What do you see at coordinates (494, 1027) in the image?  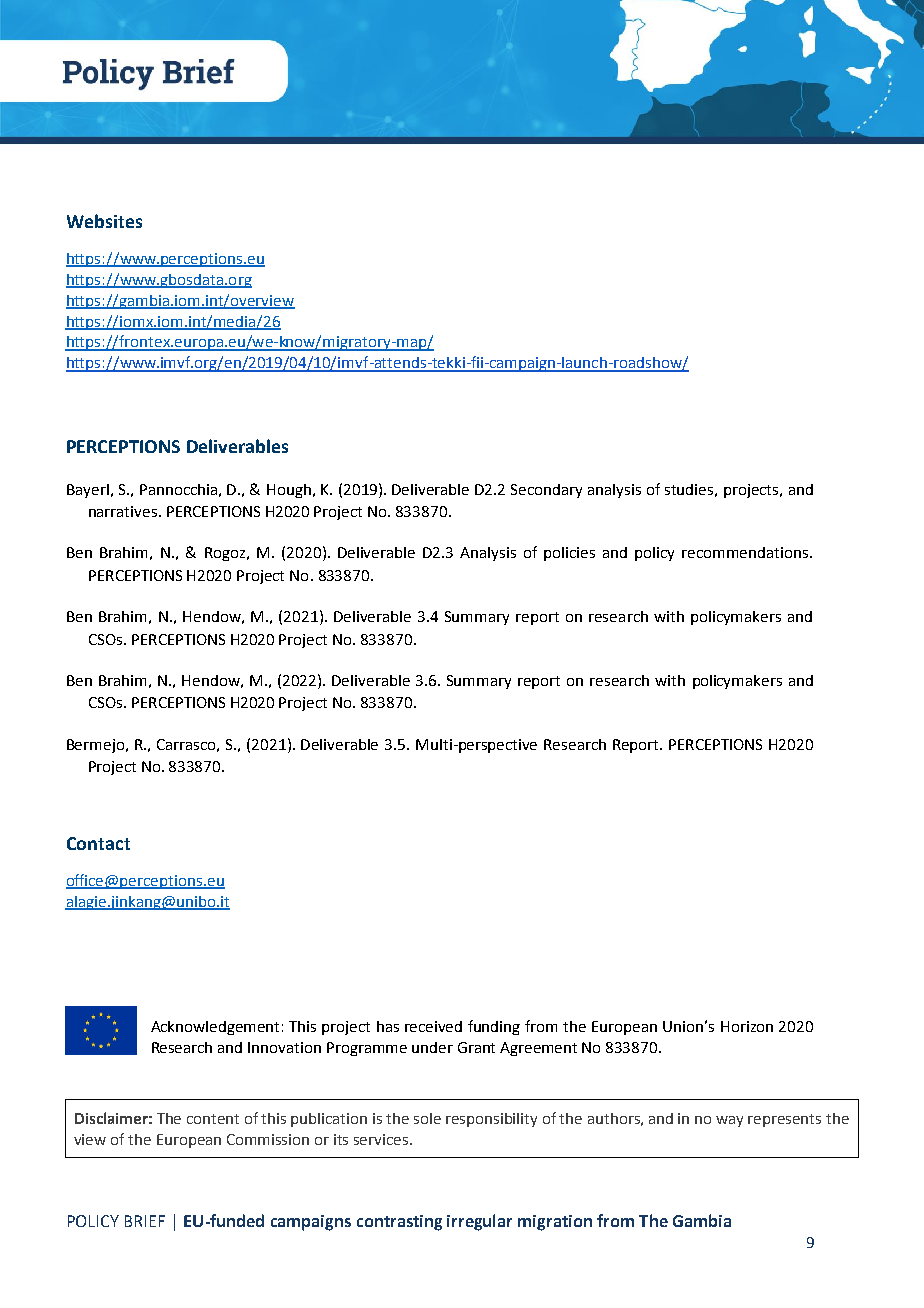 I see `funding` at bounding box center [494, 1027].
